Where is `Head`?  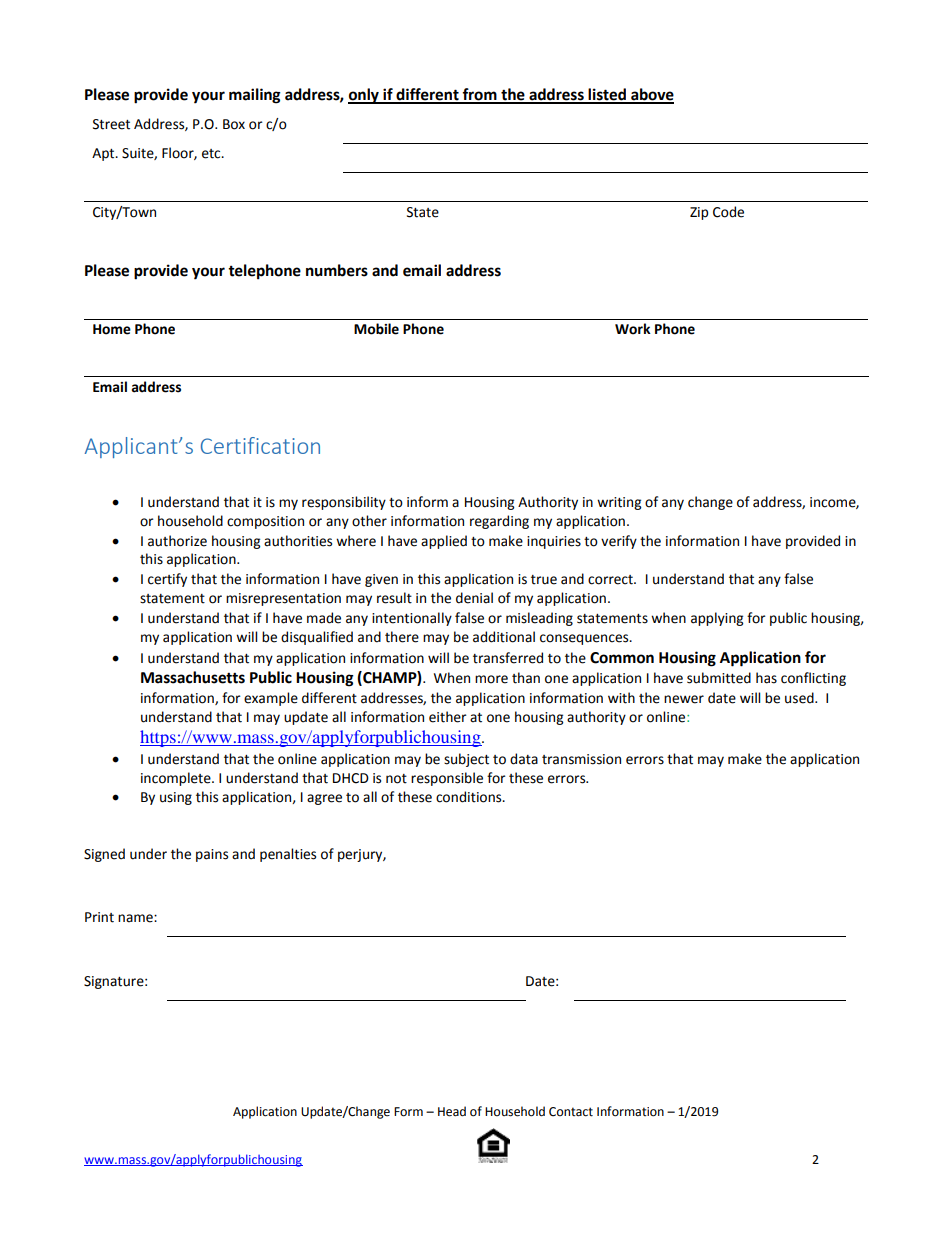 Head is located at coordinates (452, 1111).
